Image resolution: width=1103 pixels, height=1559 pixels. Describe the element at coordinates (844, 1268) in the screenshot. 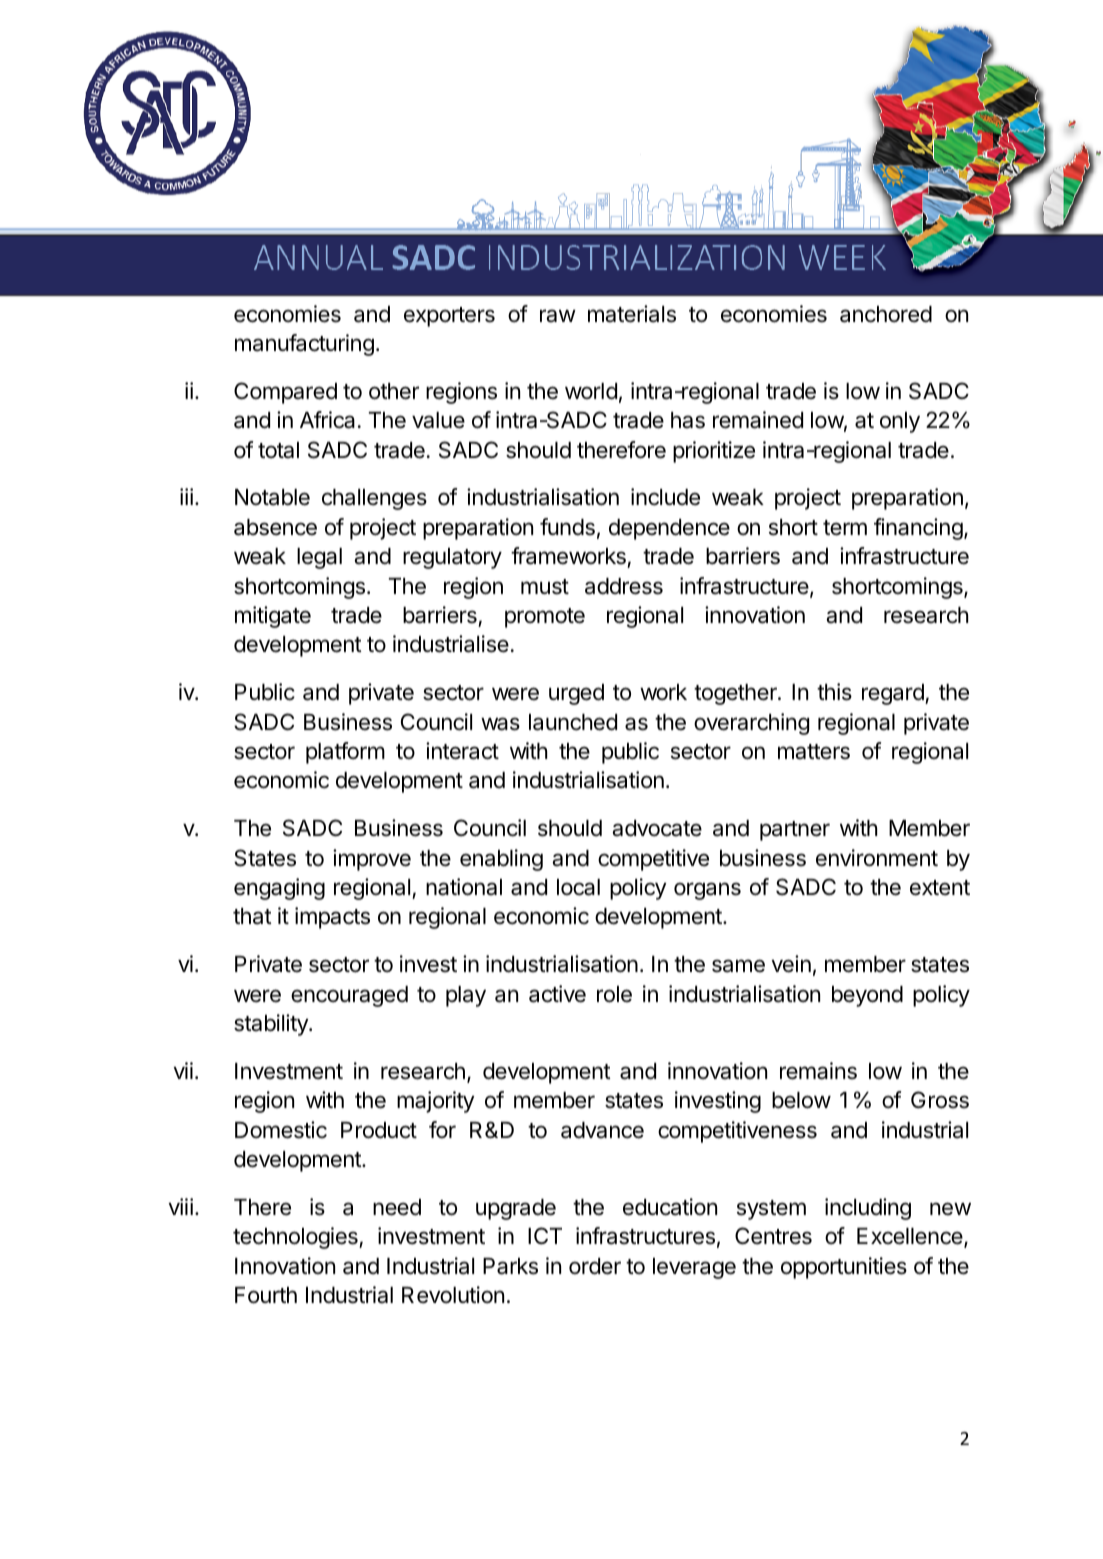

I see `opportunities` at that location.
